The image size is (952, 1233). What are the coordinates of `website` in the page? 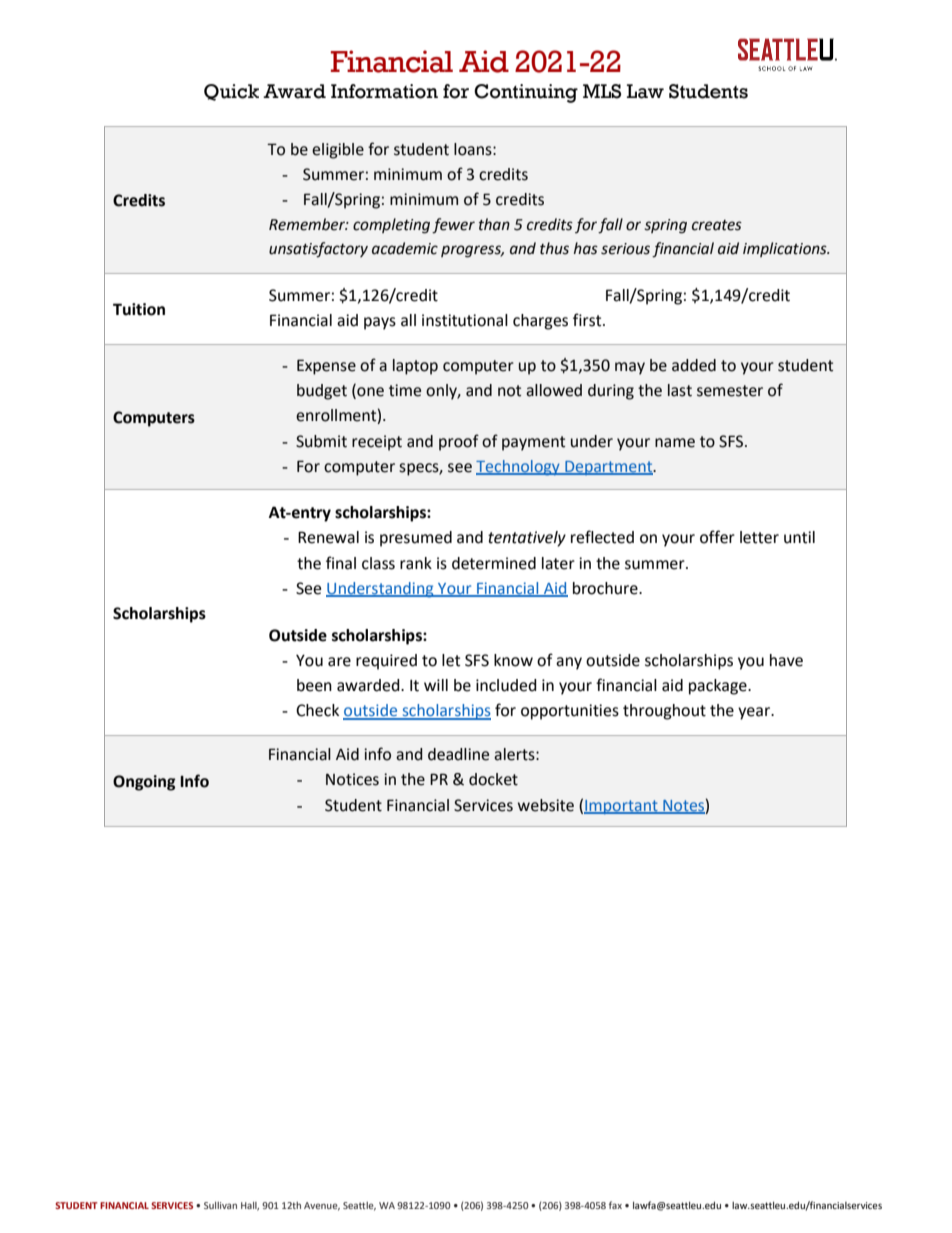 It's located at (546, 805).
